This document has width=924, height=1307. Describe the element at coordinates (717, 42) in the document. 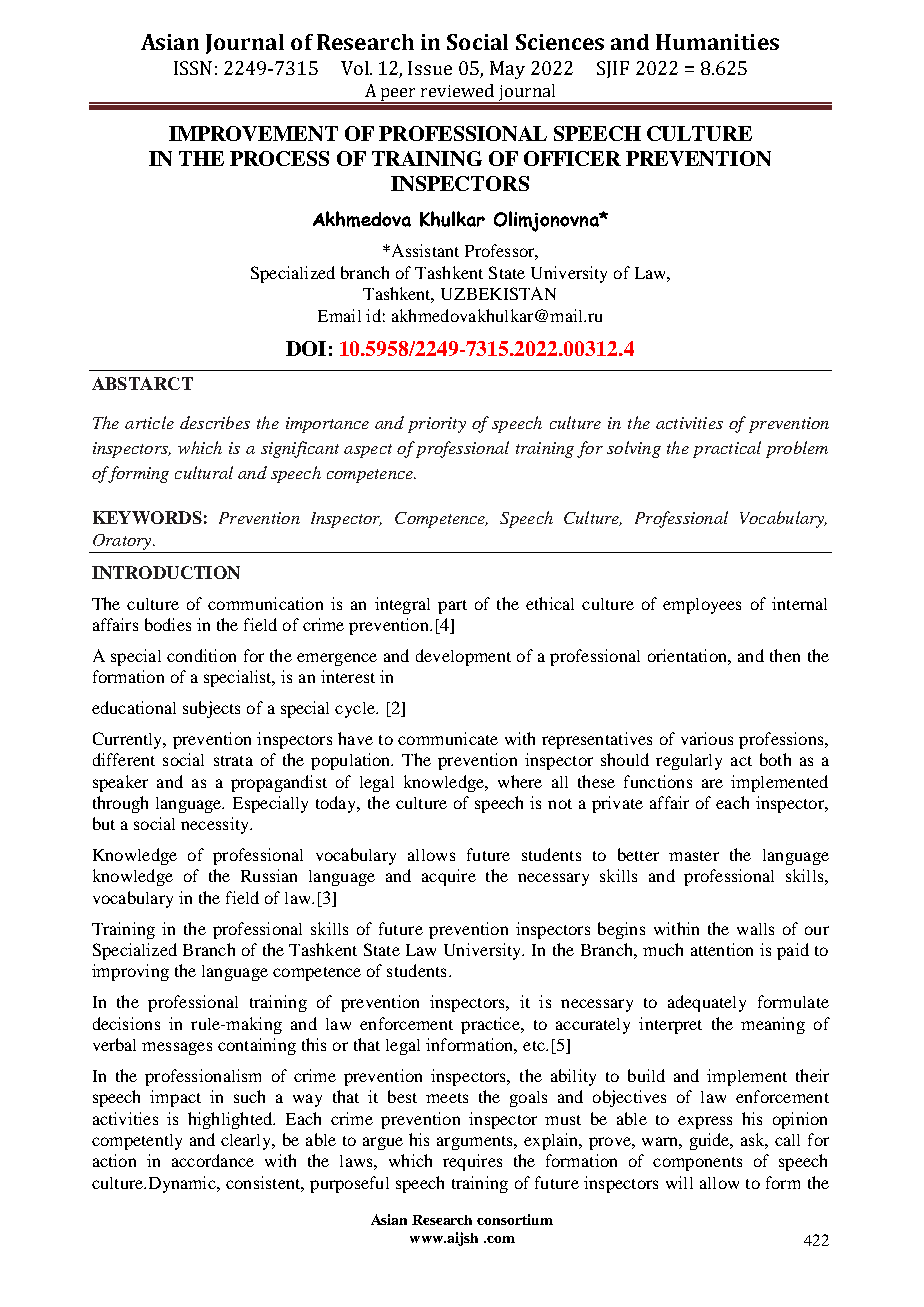

I see `Humanities` at that location.
